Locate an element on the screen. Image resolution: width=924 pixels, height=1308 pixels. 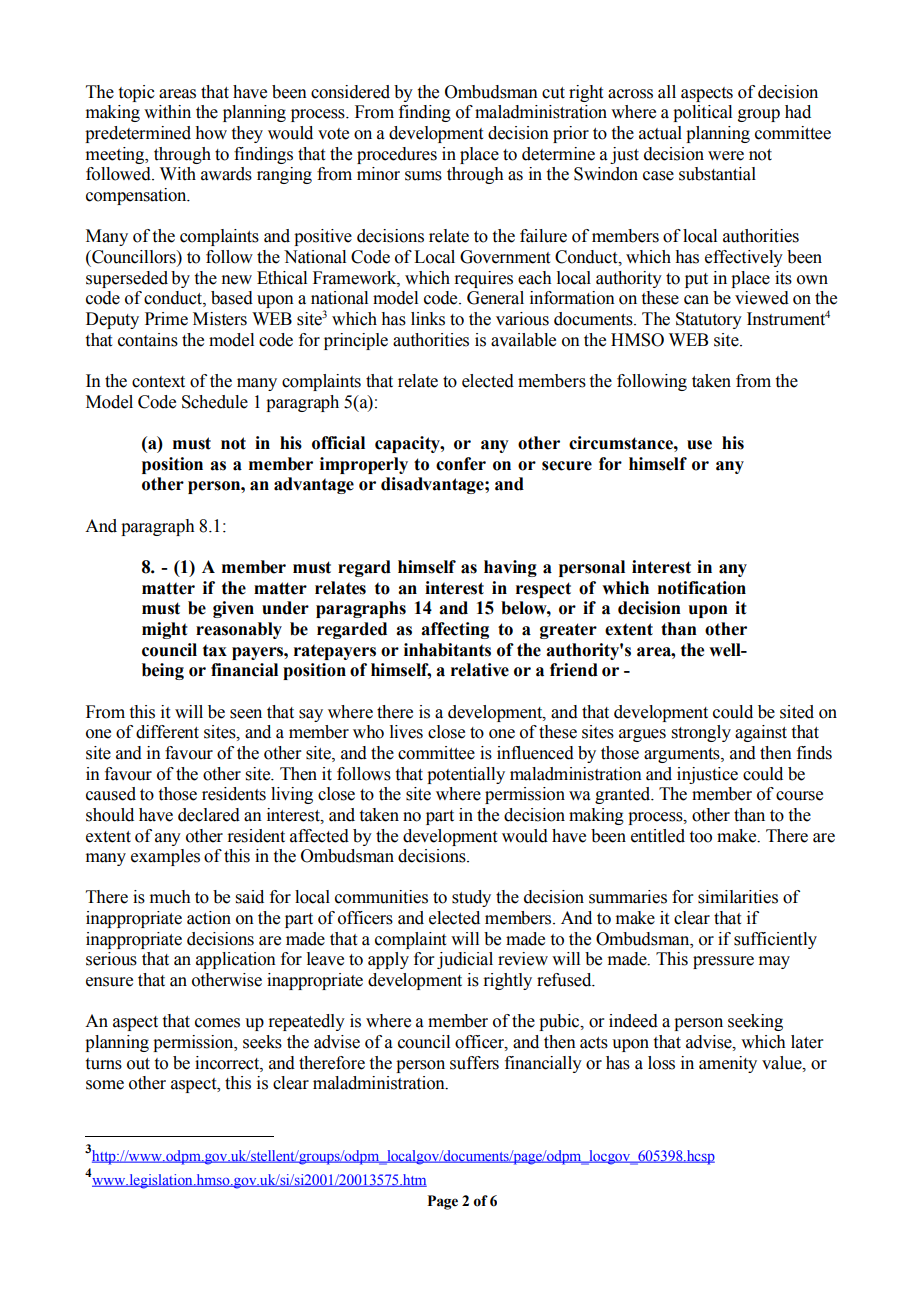
how is located at coordinates (211, 133).
